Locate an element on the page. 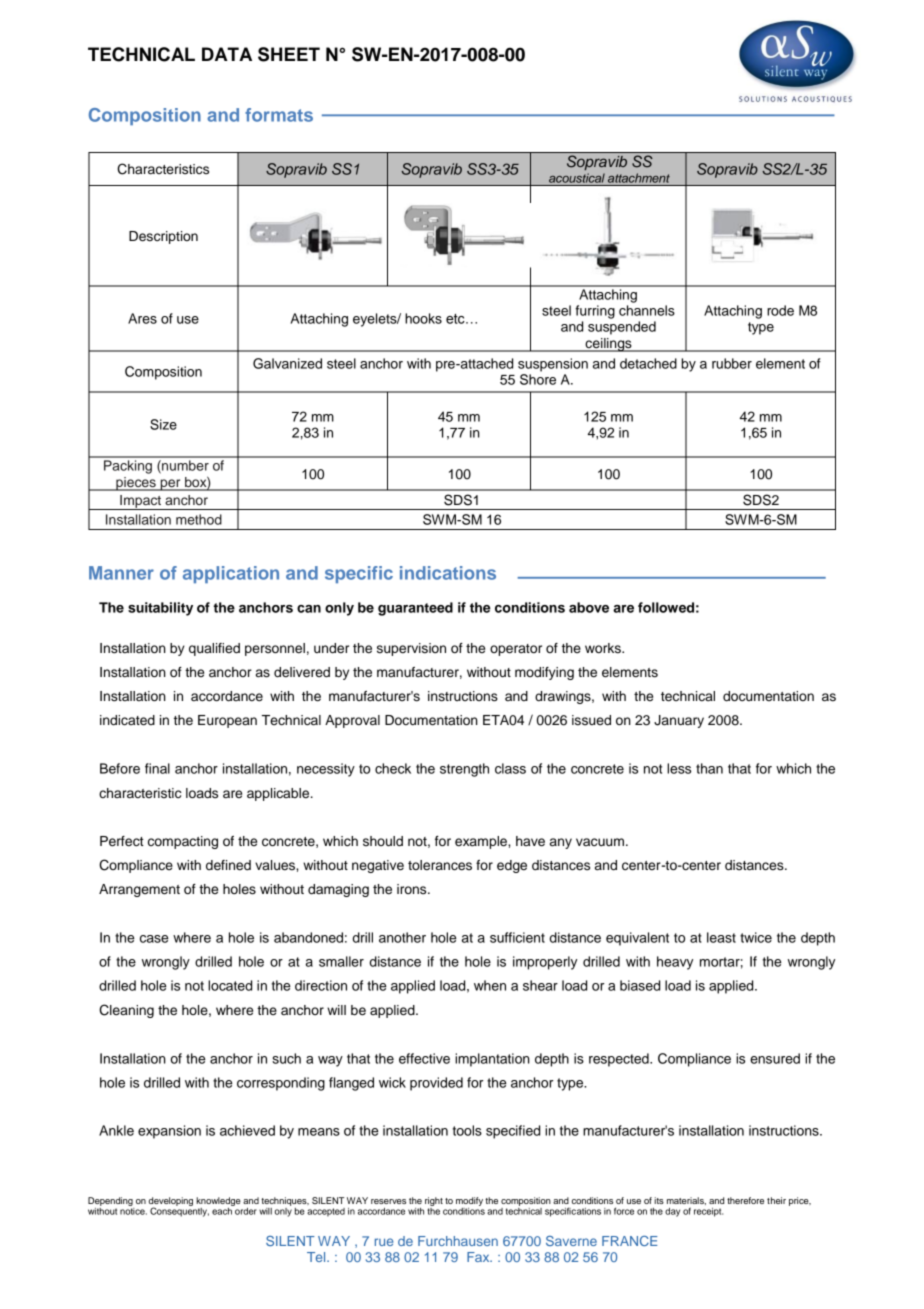  rubber is located at coordinates (732, 363).
